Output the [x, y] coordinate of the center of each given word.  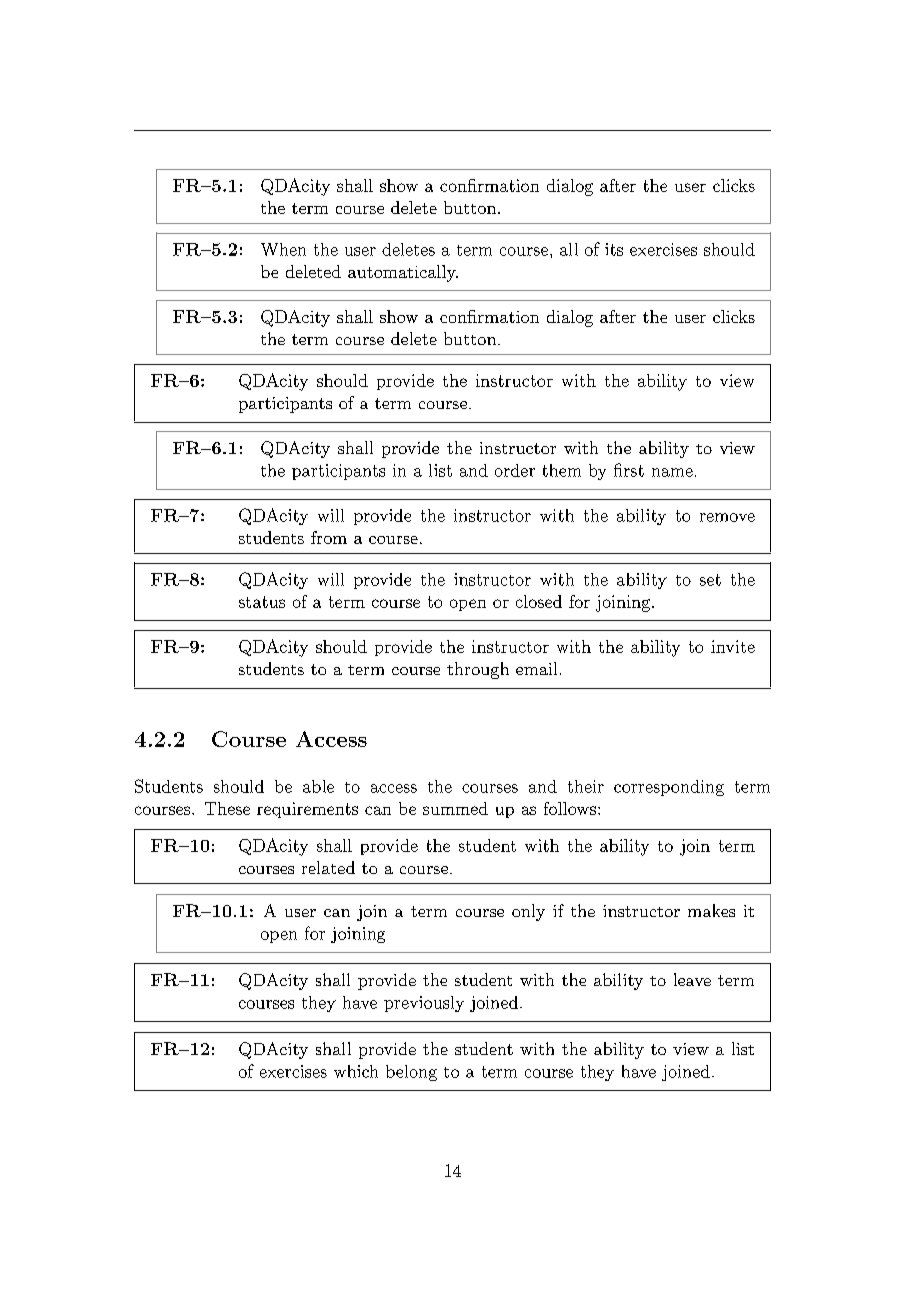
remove [727, 517]
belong [411, 1073]
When [283, 249]
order [515, 470]
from [329, 537]
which [356, 1071]
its [614, 249]
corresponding [669, 788]
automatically [403, 273]
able [318, 786]
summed [455, 808]
